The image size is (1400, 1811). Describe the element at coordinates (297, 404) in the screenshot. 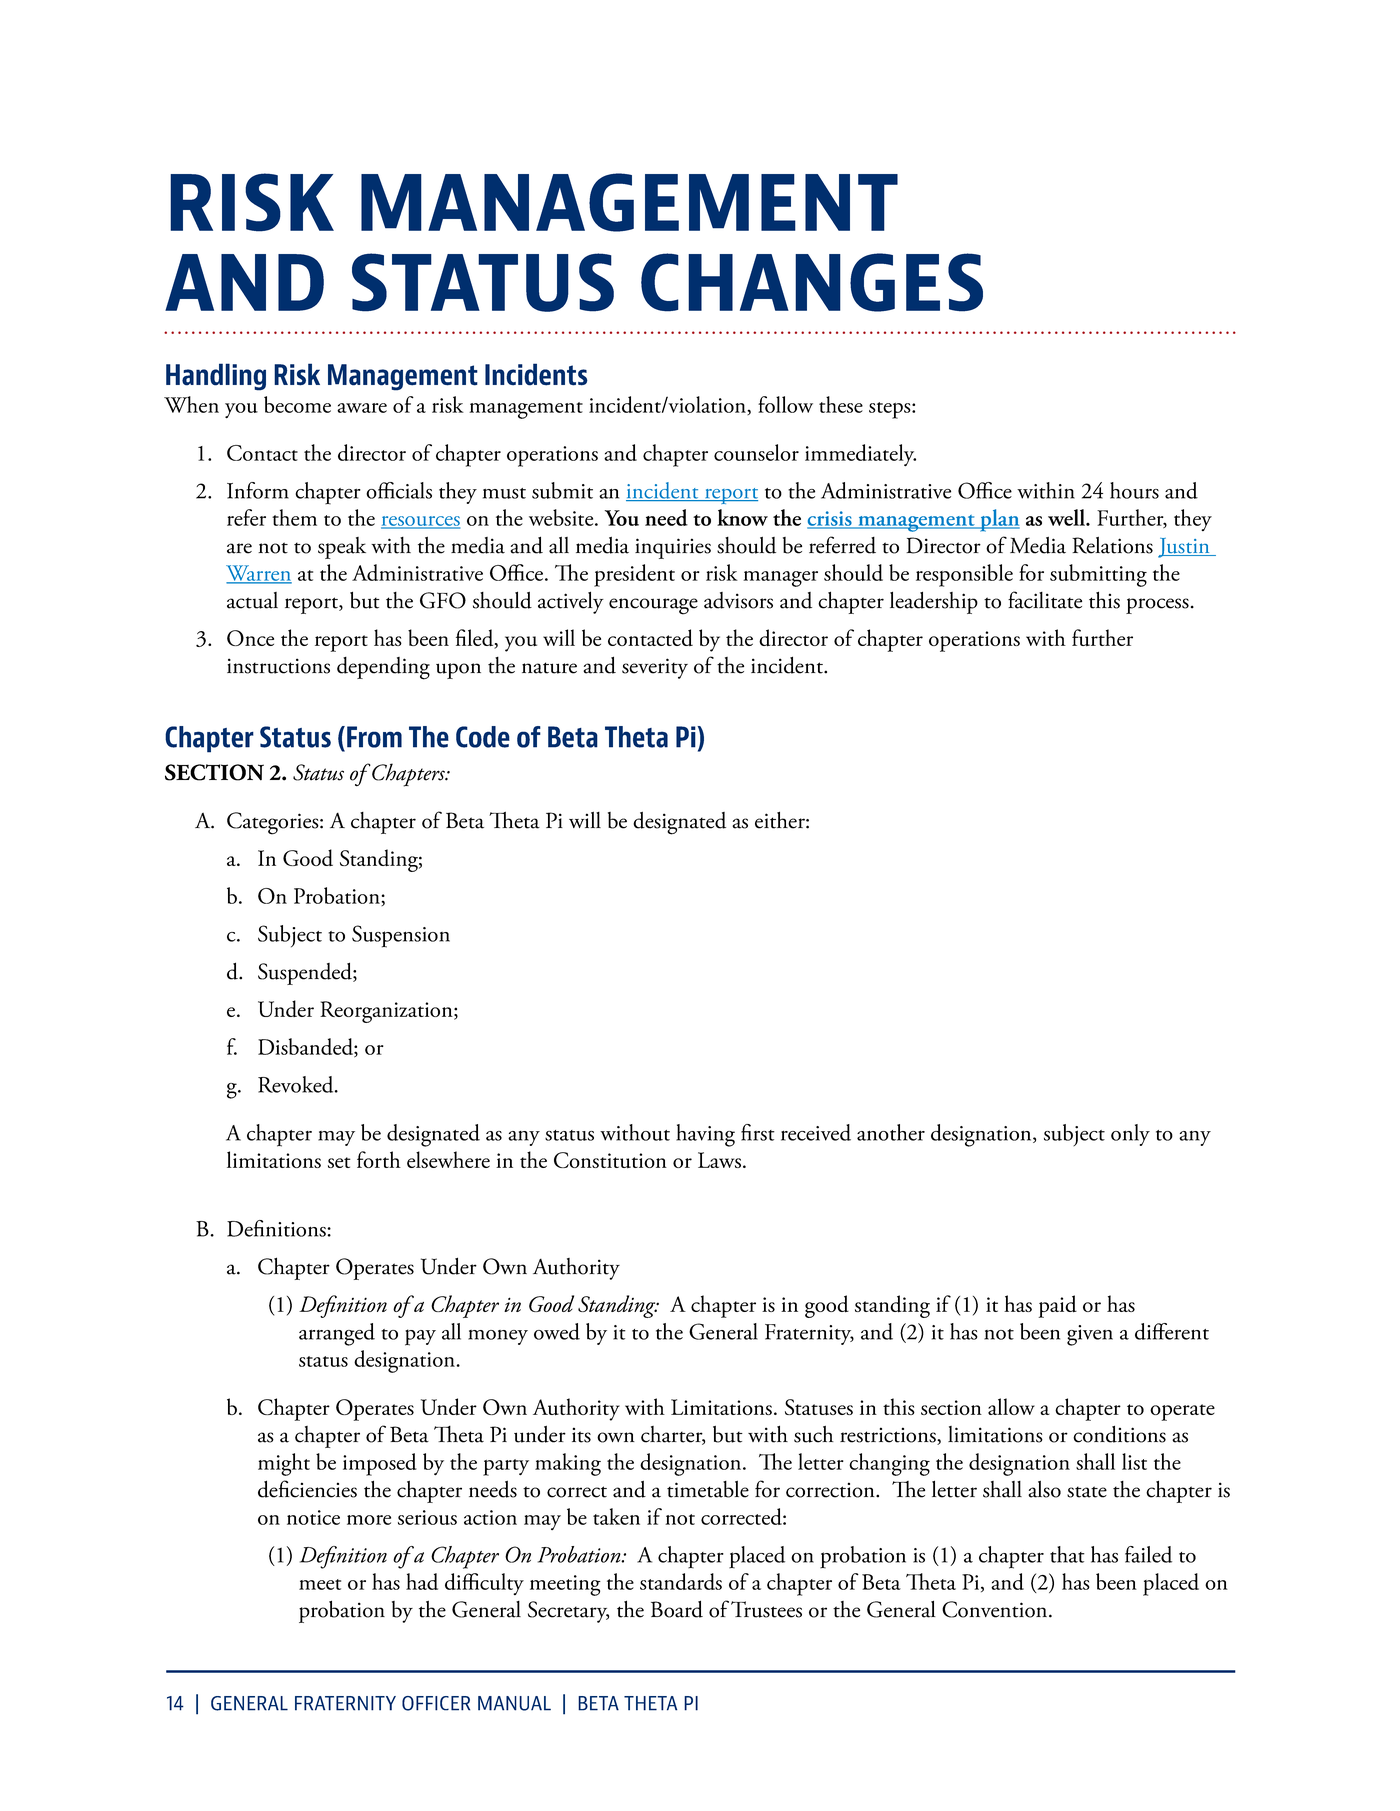

I see `become` at that location.
